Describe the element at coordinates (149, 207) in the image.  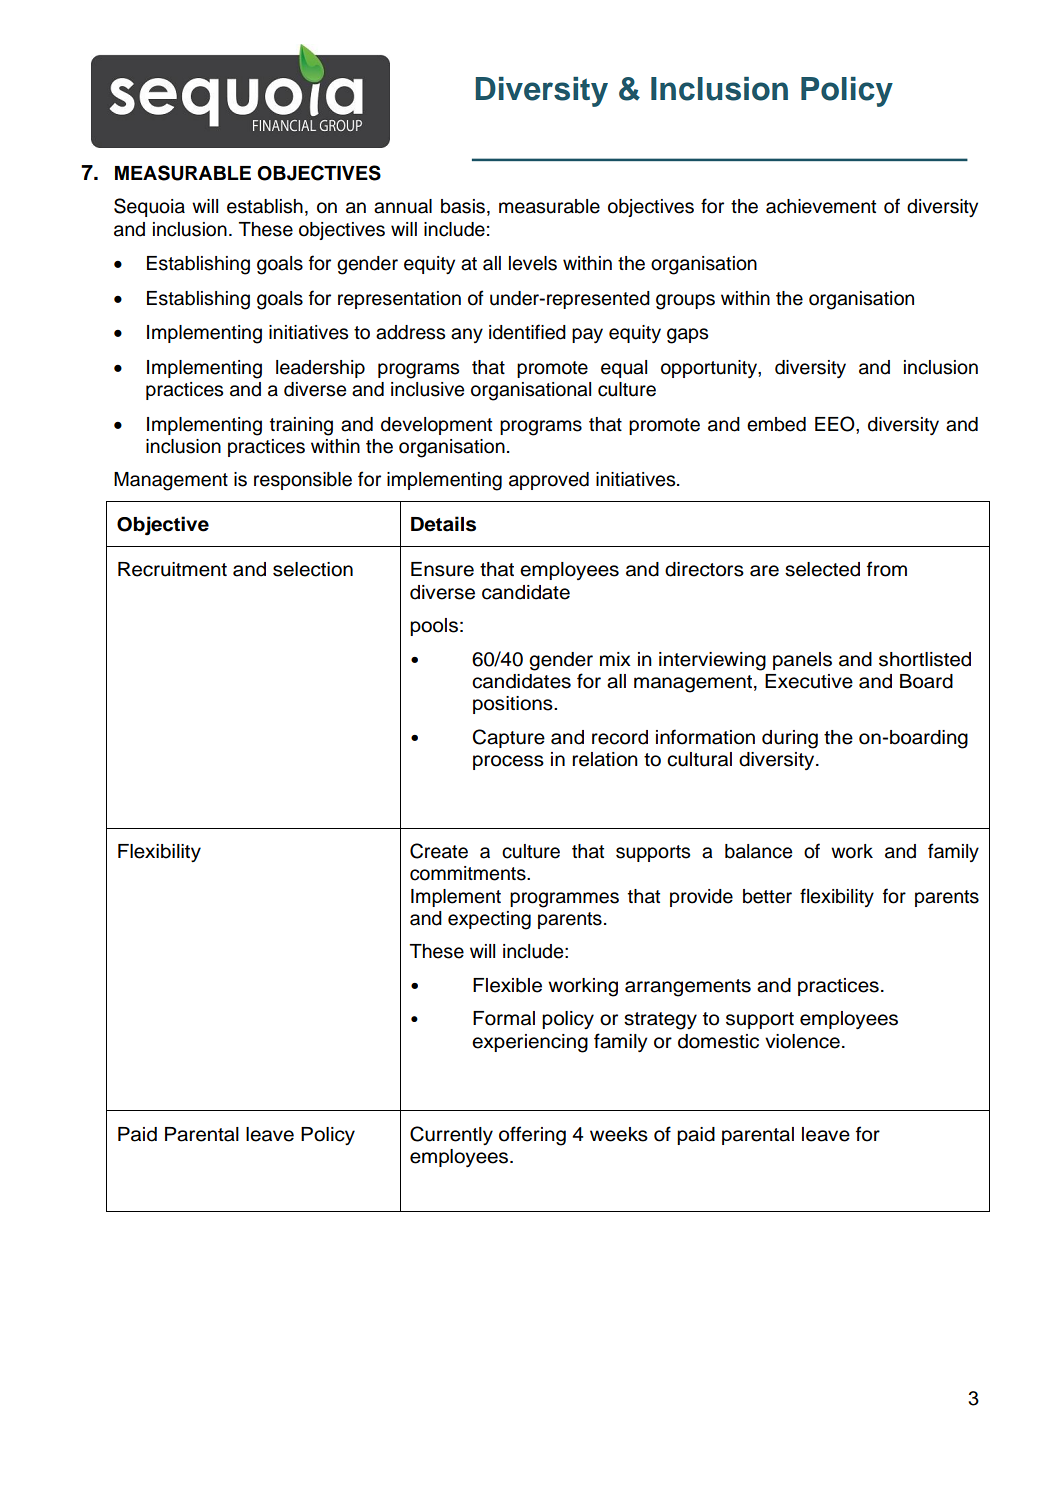
I see `Sequoia` at that location.
